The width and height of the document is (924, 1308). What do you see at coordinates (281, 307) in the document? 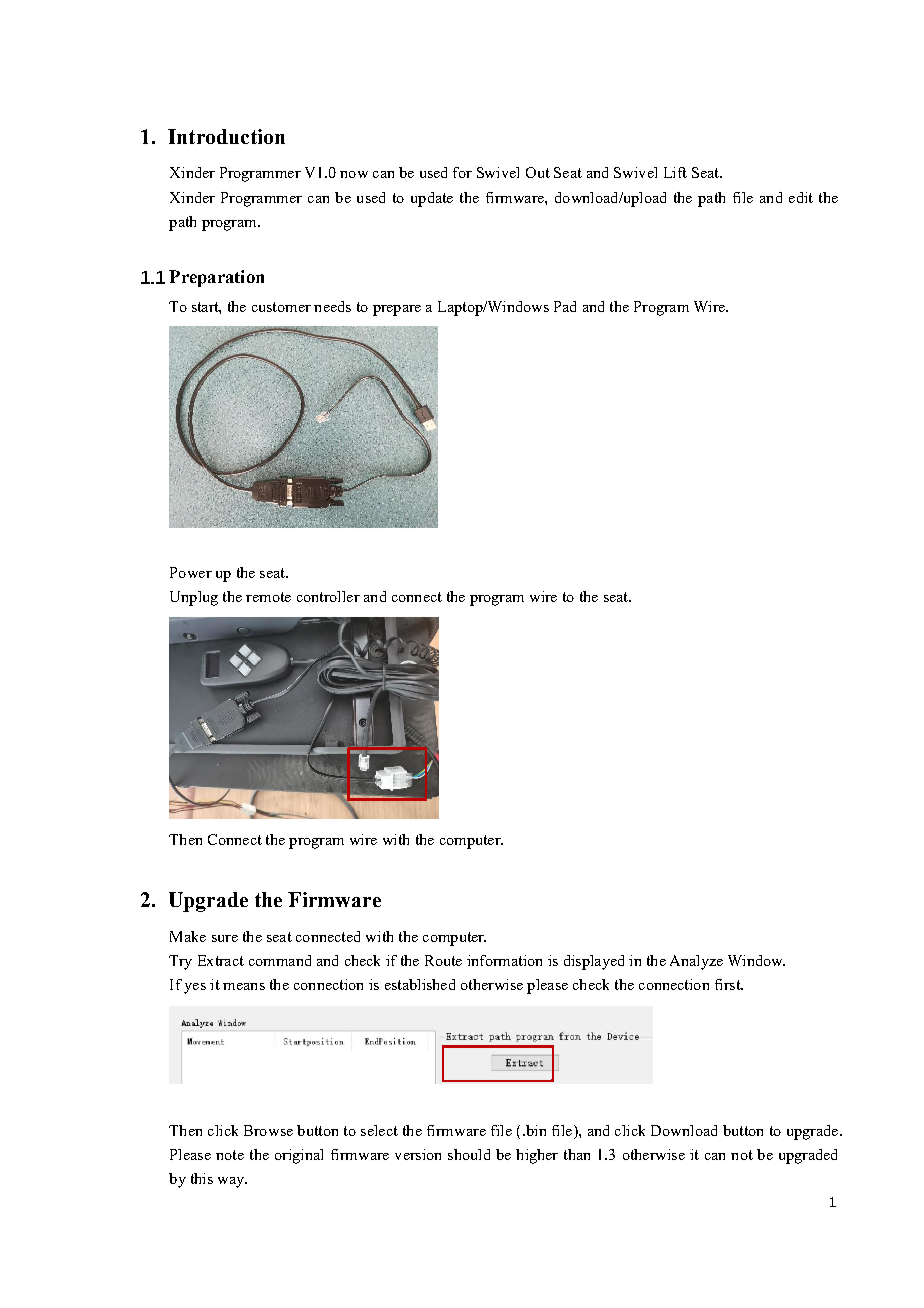
I see `customer` at bounding box center [281, 307].
